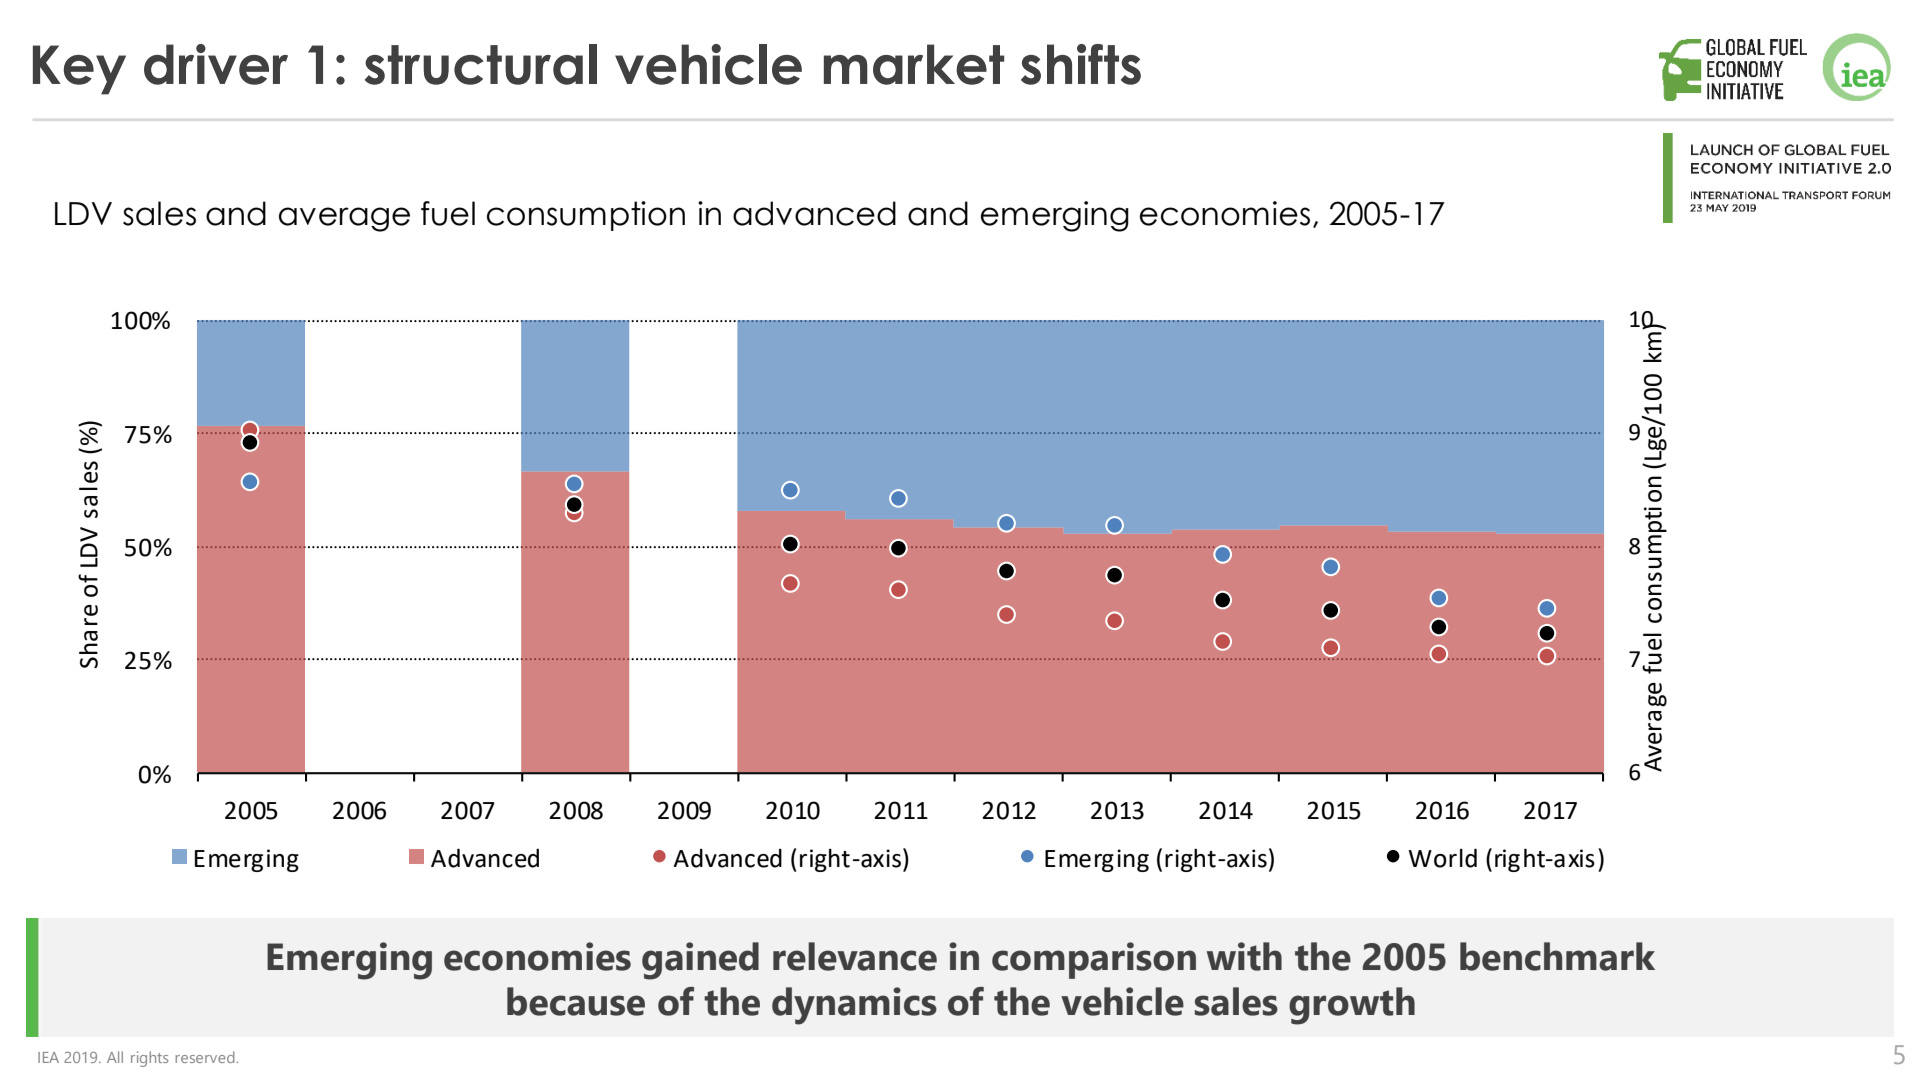 This page has width=1924, height=1082. I want to click on dynamics, so click(854, 1006).
